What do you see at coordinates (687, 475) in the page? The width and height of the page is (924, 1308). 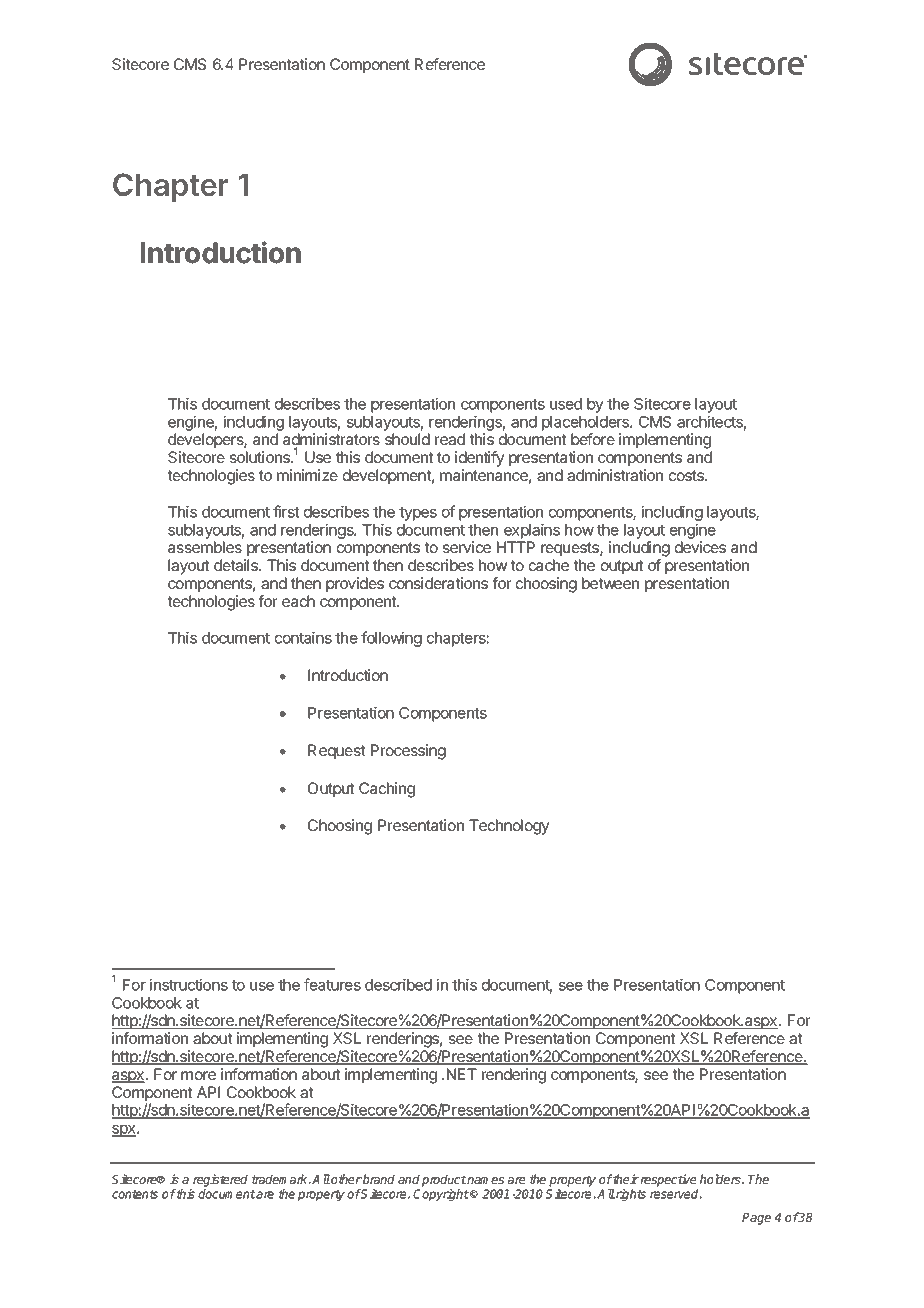 I see `costs` at bounding box center [687, 475].
